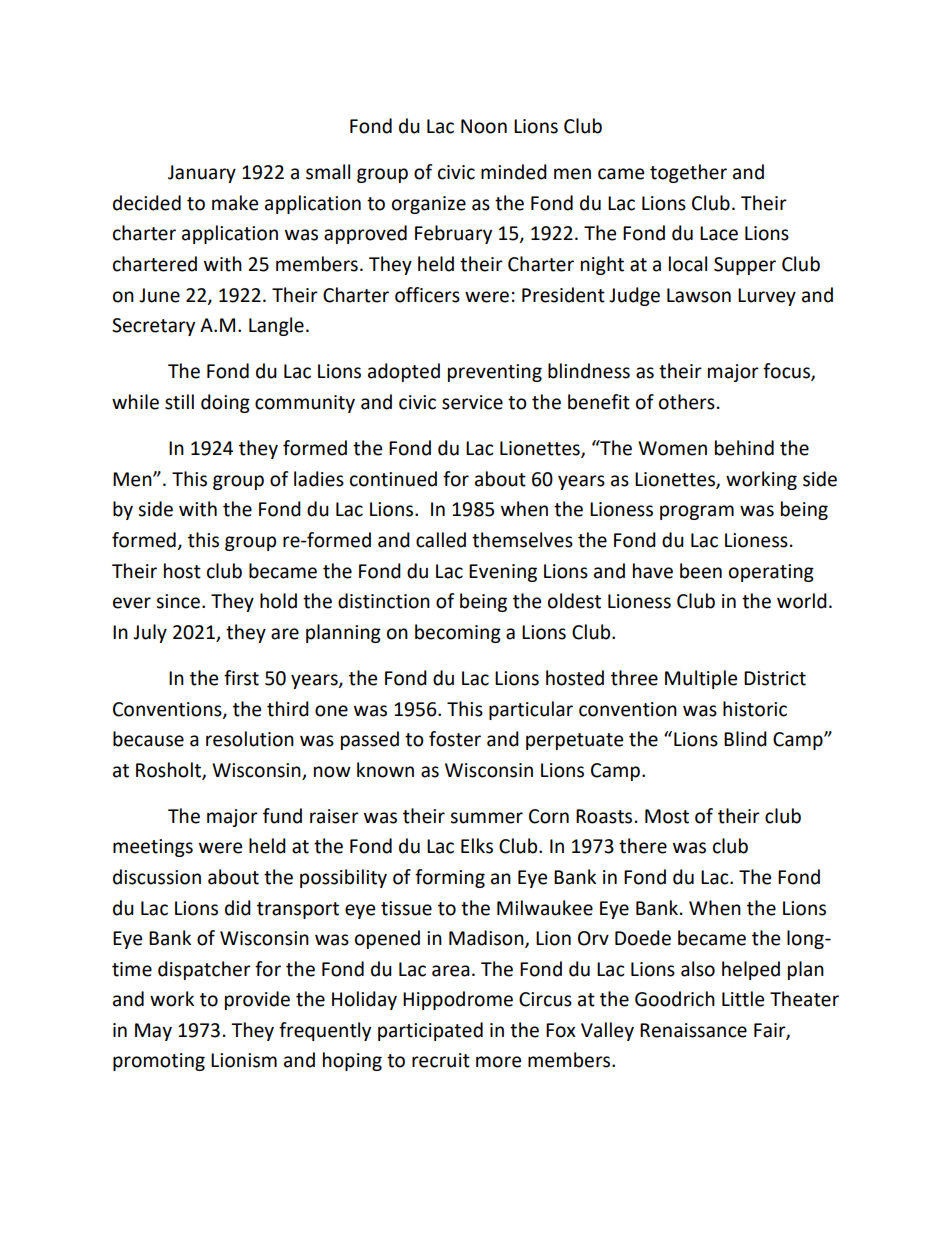 The image size is (952, 1233). I want to click on January, so click(202, 174).
